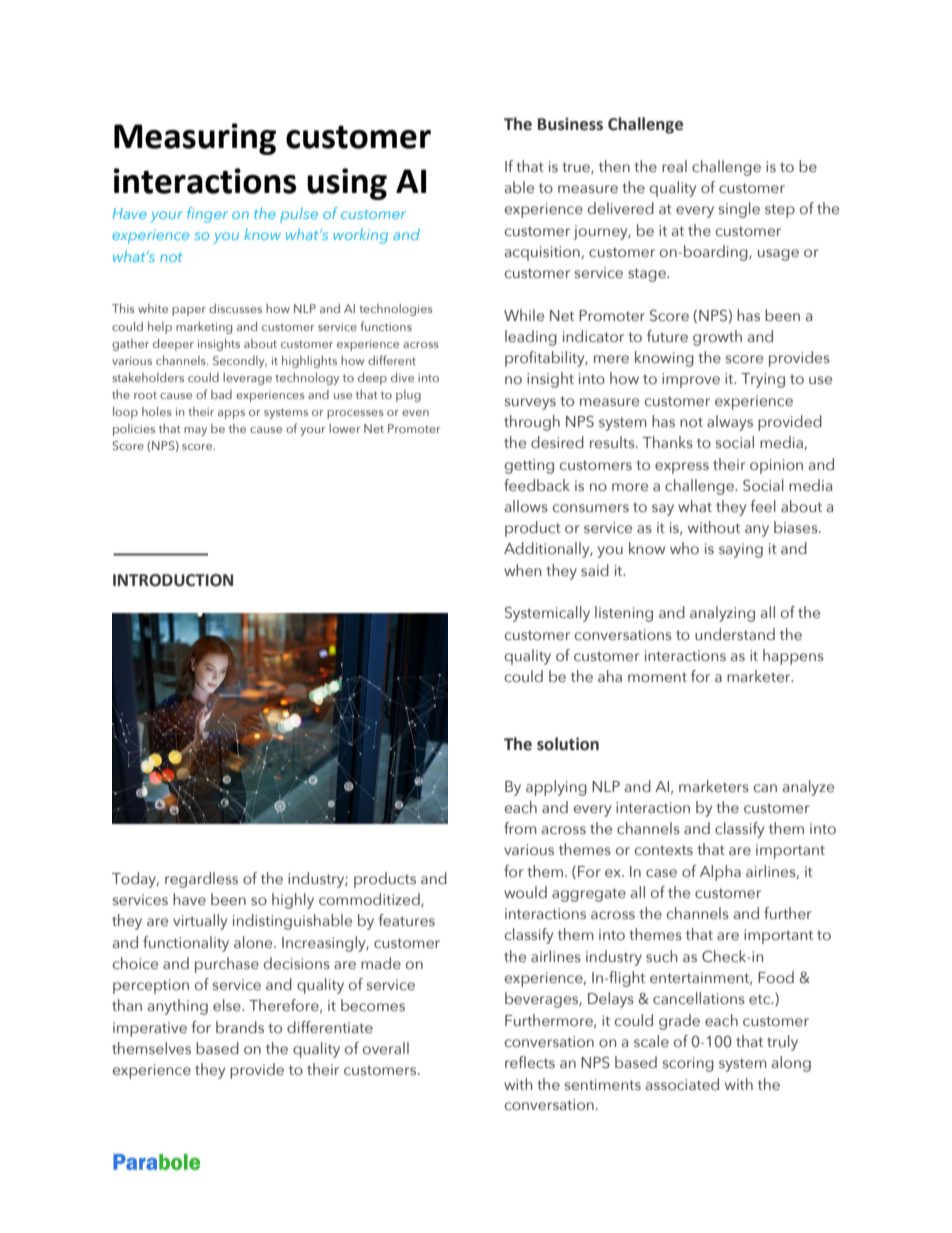  Describe the element at coordinates (173, 580) in the screenshot. I see `INTRODUCTION` at that location.
